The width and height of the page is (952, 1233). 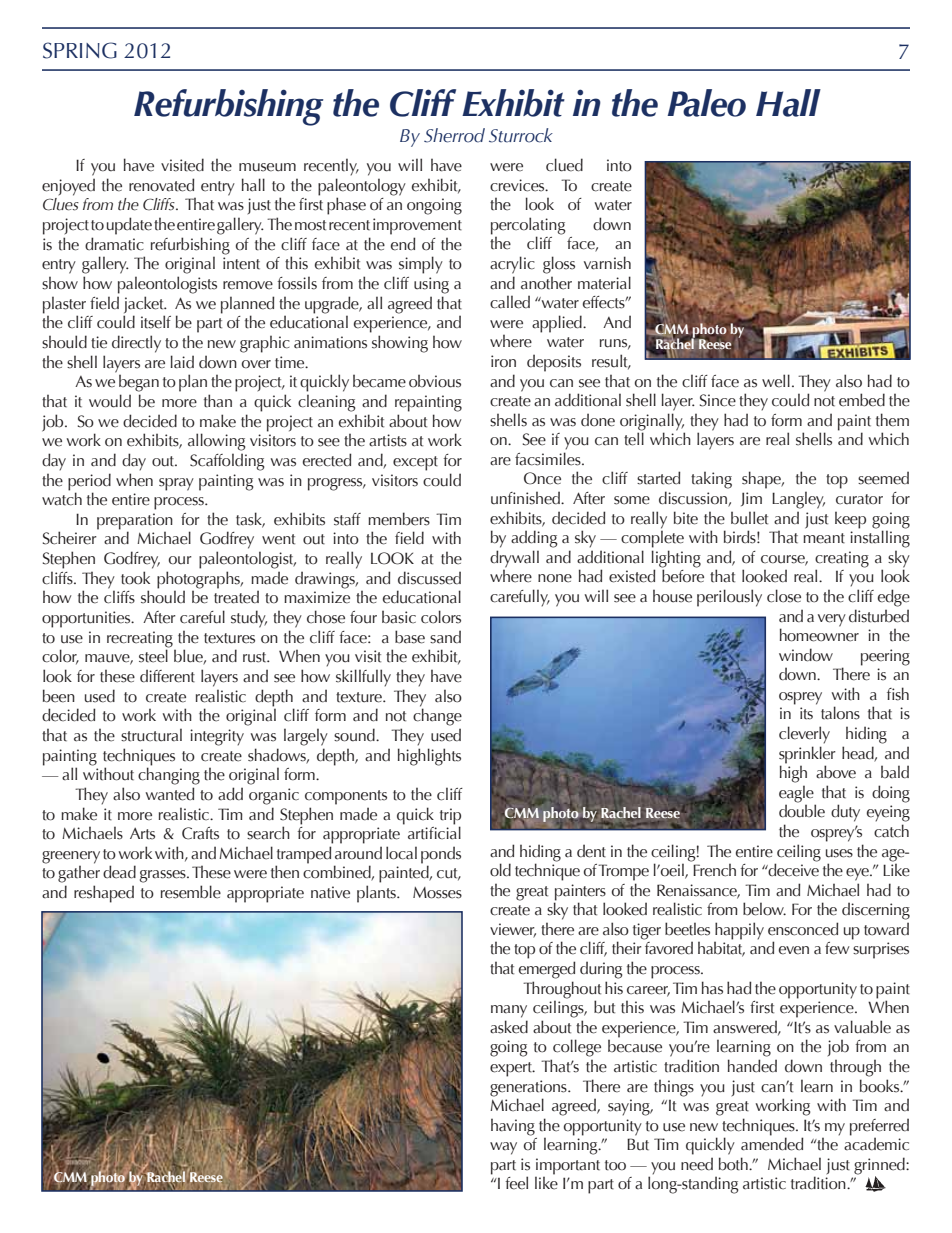 I want to click on grasses, so click(x=164, y=876).
